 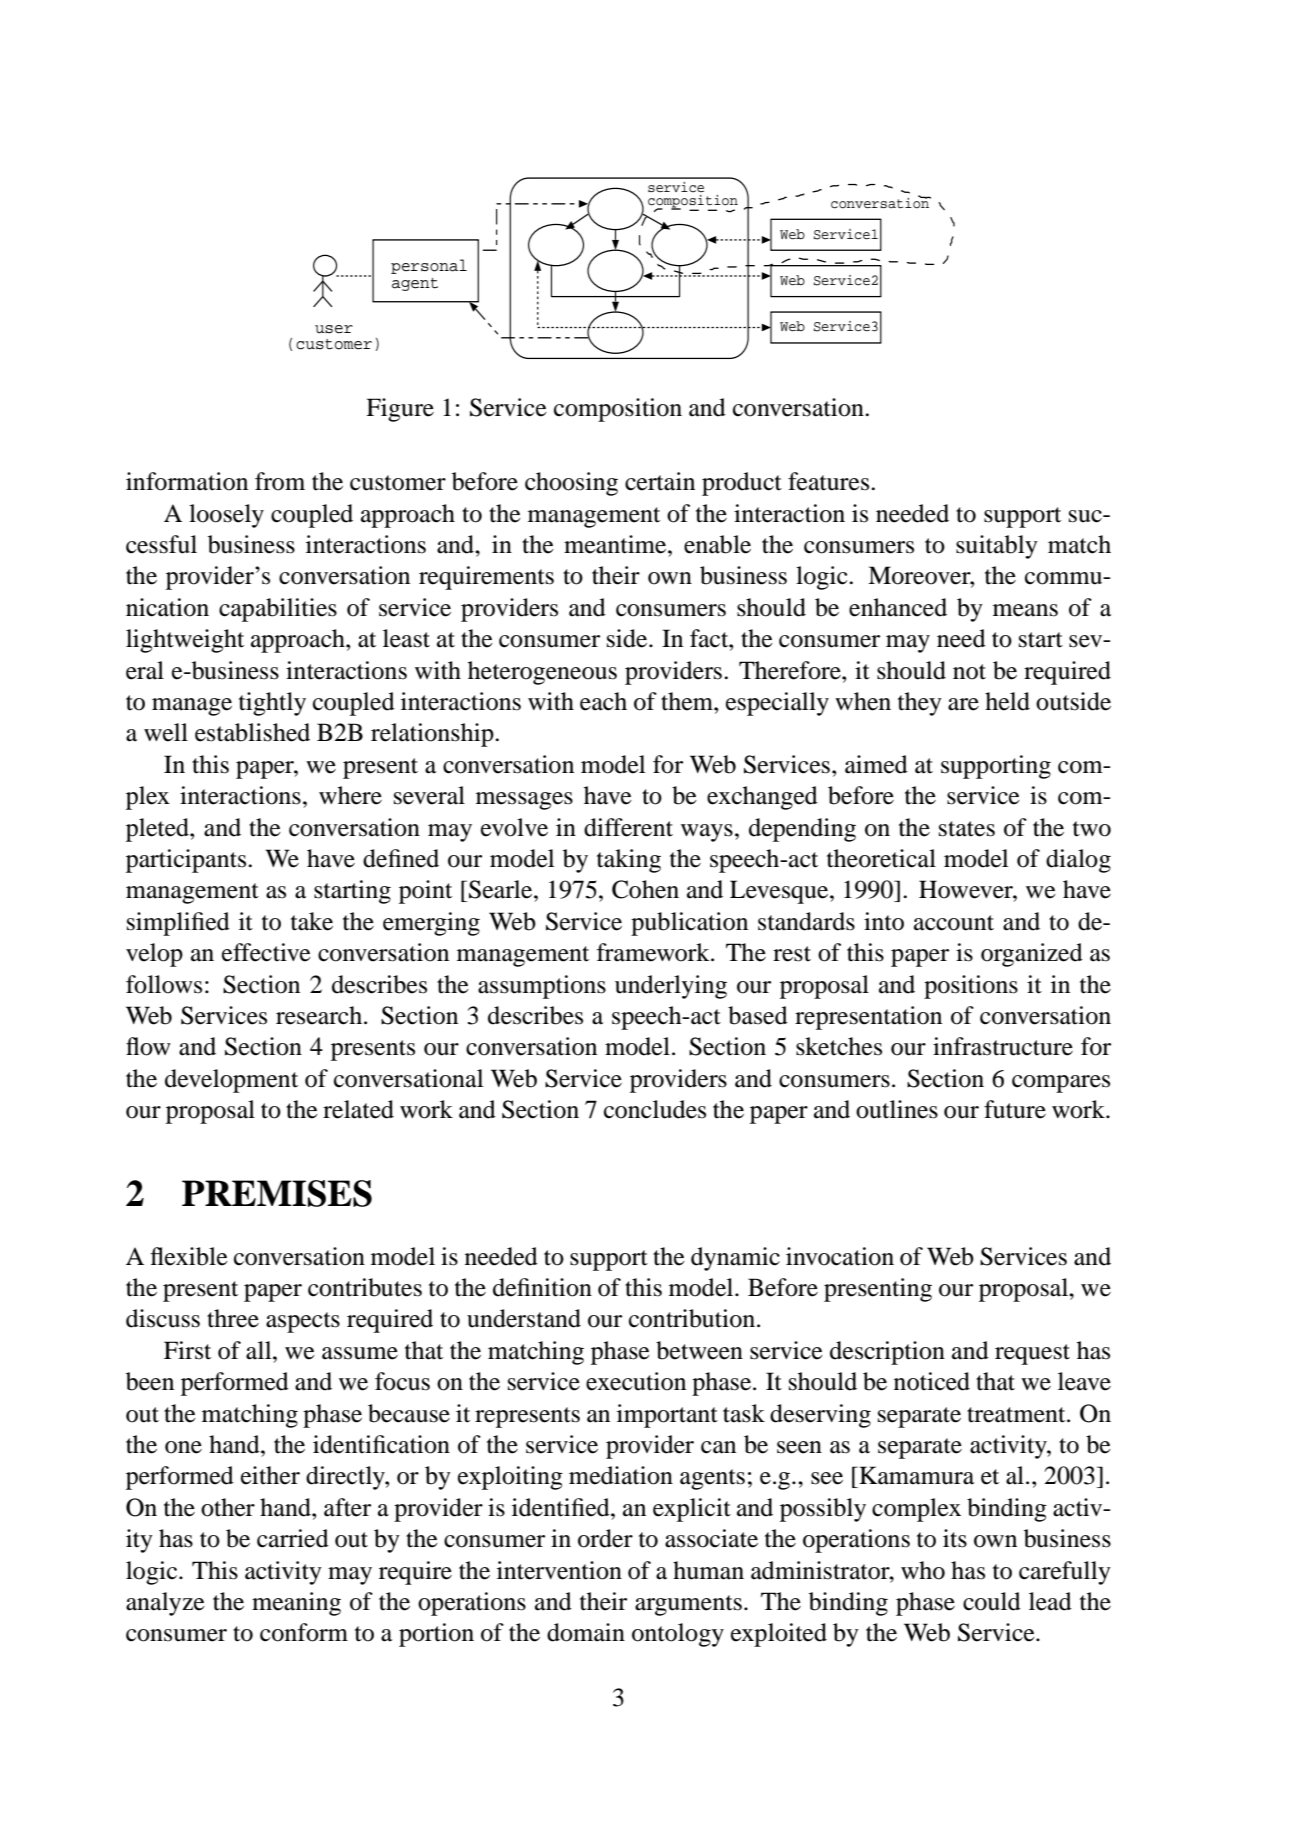 What do you see at coordinates (334, 329) in the screenshot?
I see `user` at bounding box center [334, 329].
